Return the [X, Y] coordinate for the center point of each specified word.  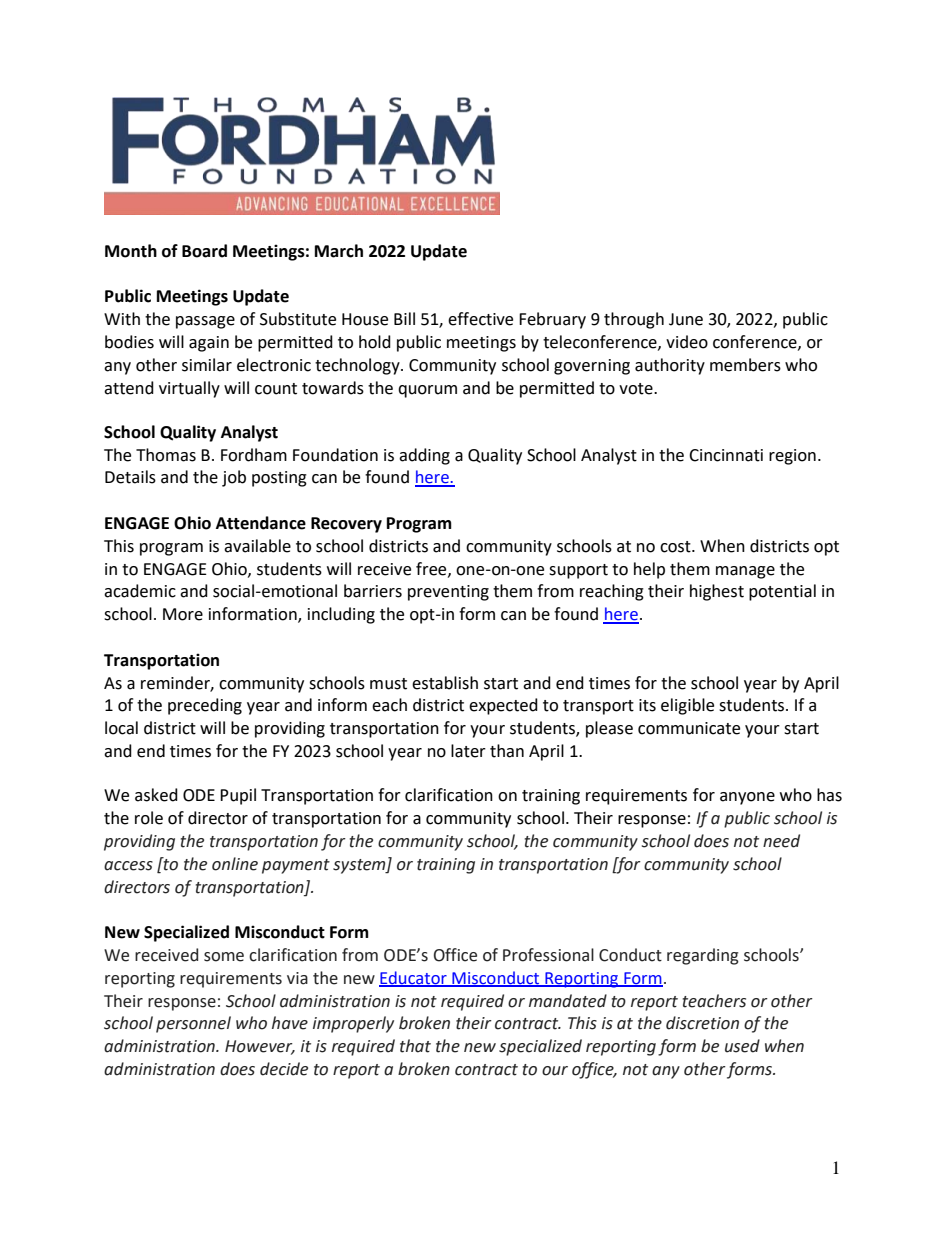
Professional [548, 955]
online [235, 864]
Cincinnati [726, 455]
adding [424, 456]
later [468, 751]
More [183, 614]
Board [204, 251]
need [781, 841]
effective [480, 319]
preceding [205, 706]
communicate [689, 728]
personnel [193, 1024]
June [686, 319]
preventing [448, 593]
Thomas [166, 455]
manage [745, 572]
